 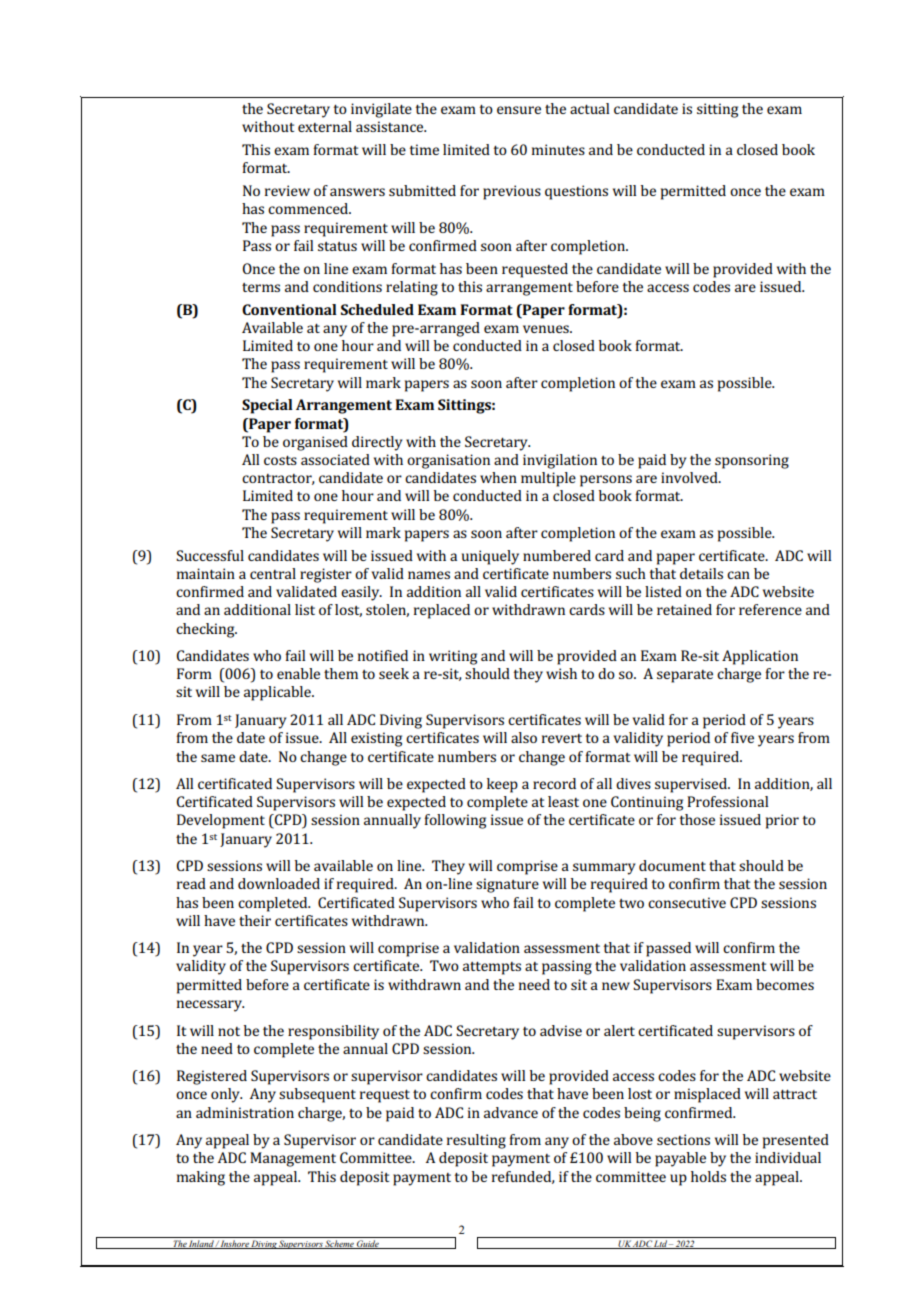 What do you see at coordinates (708, 1176) in the screenshot?
I see `holds` at bounding box center [708, 1176].
